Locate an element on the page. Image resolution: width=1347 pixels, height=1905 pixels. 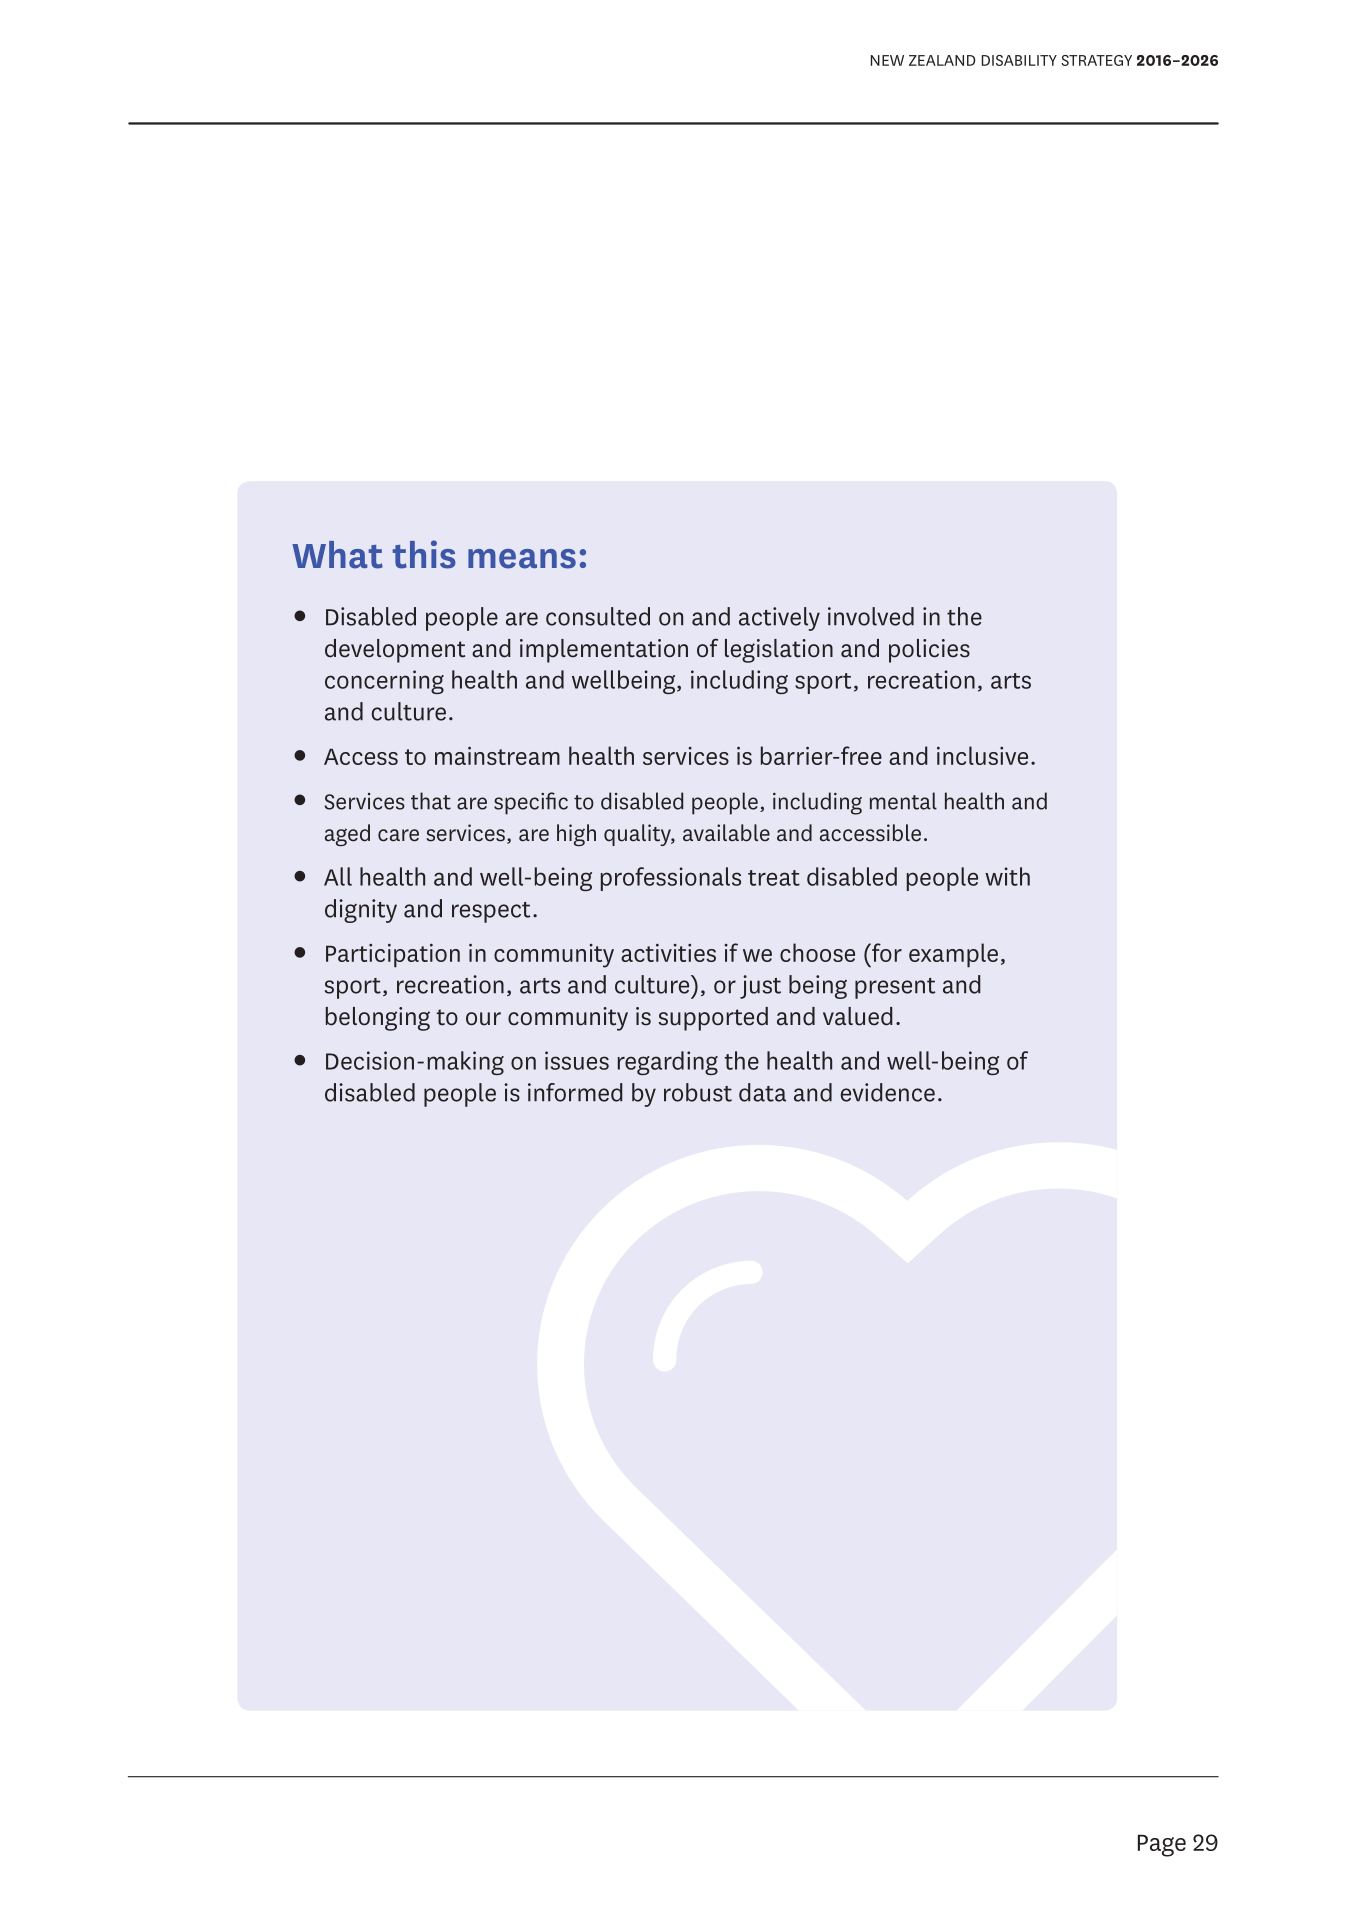
informed is located at coordinates (575, 1092).
